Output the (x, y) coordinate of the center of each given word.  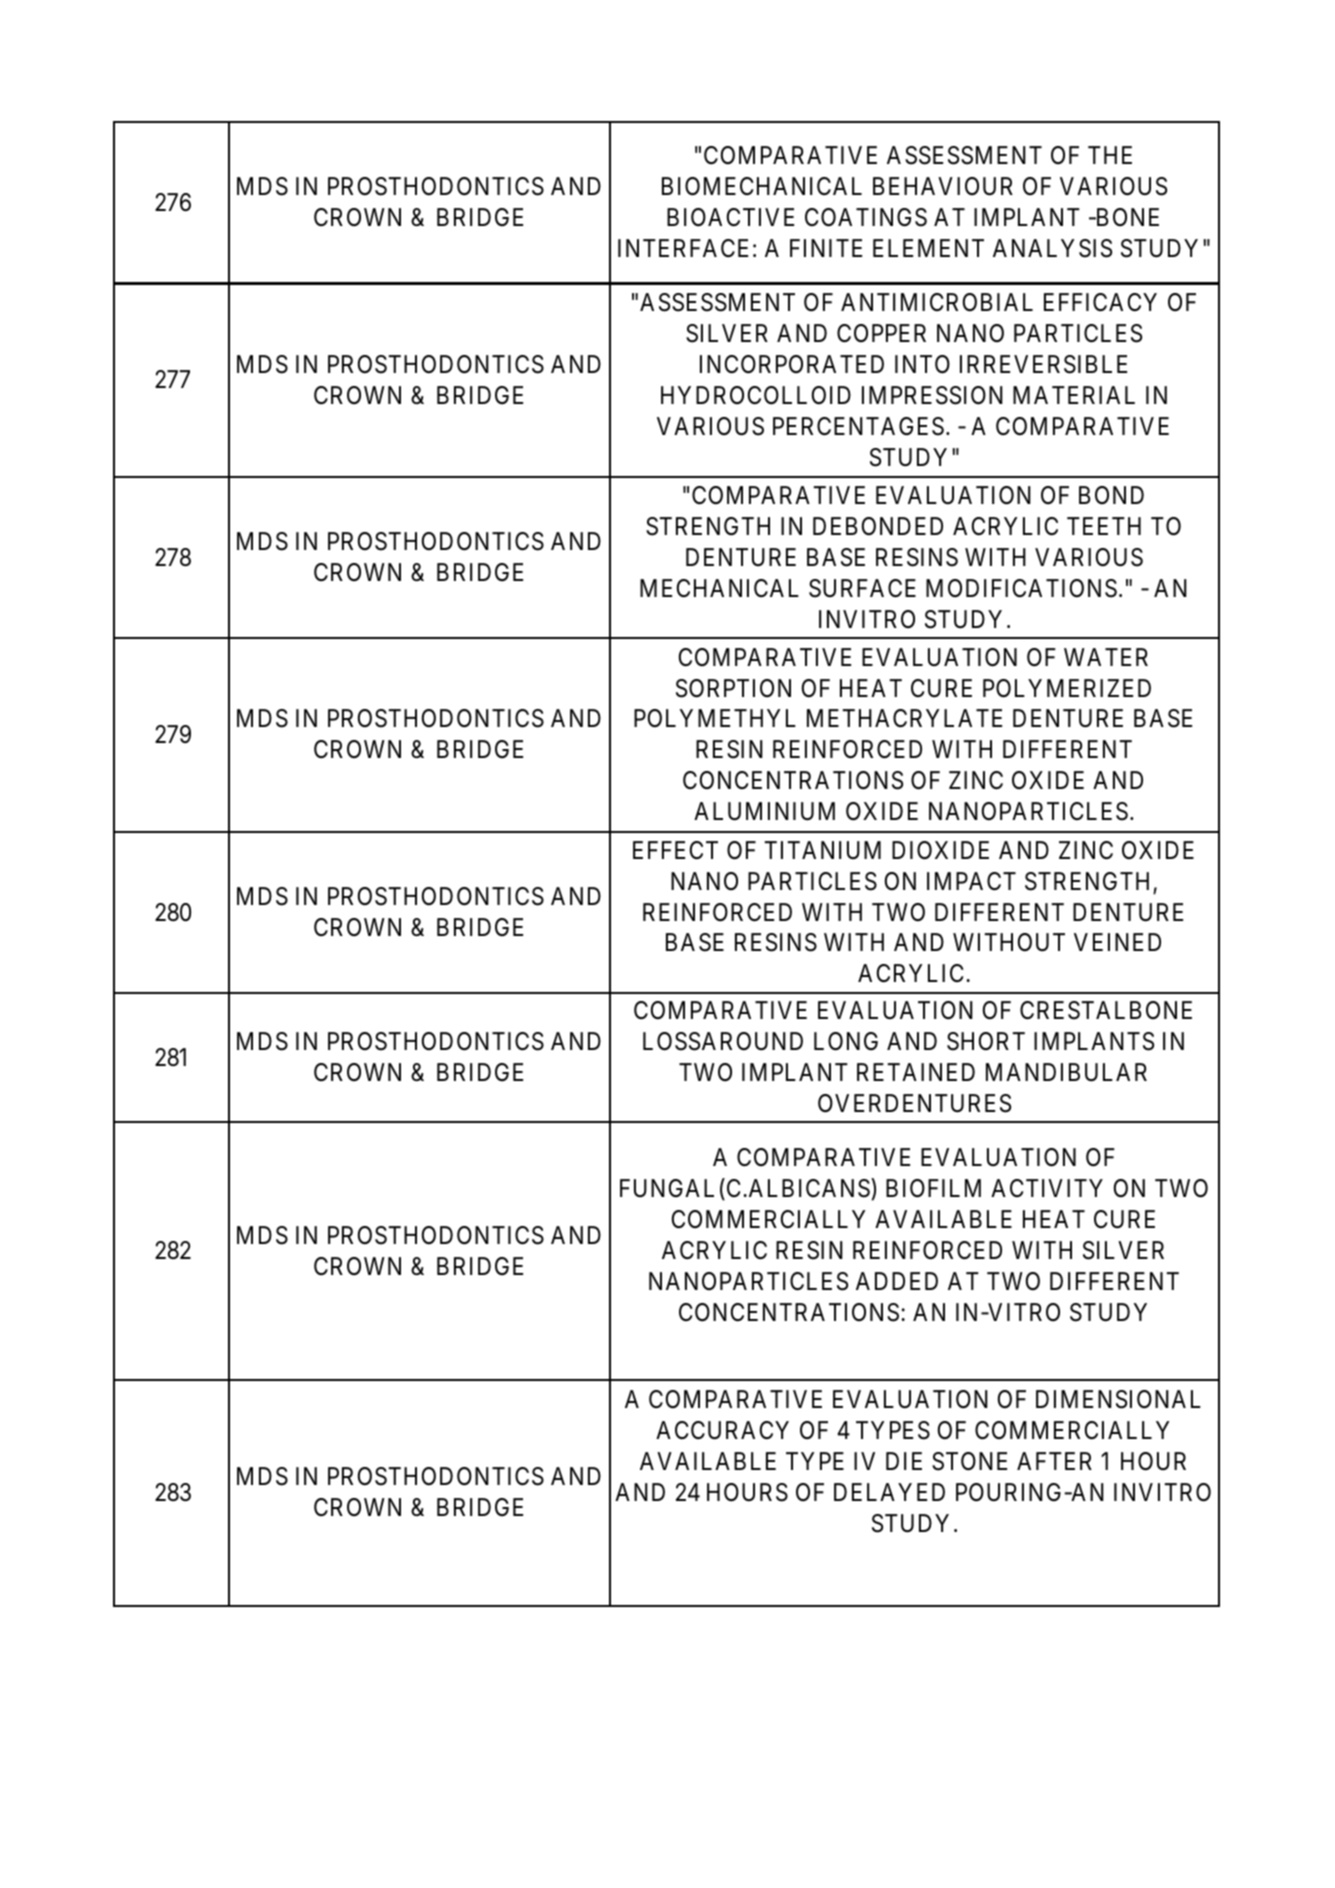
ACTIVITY (1047, 1188)
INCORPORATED (792, 364)
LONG (846, 1041)
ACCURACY (722, 1430)
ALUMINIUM (764, 811)
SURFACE (862, 588)
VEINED (1117, 942)
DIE (904, 1461)
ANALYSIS (1052, 248)
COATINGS (866, 217)
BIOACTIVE (730, 217)
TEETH (1104, 526)
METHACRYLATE (904, 718)
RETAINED (916, 1072)
